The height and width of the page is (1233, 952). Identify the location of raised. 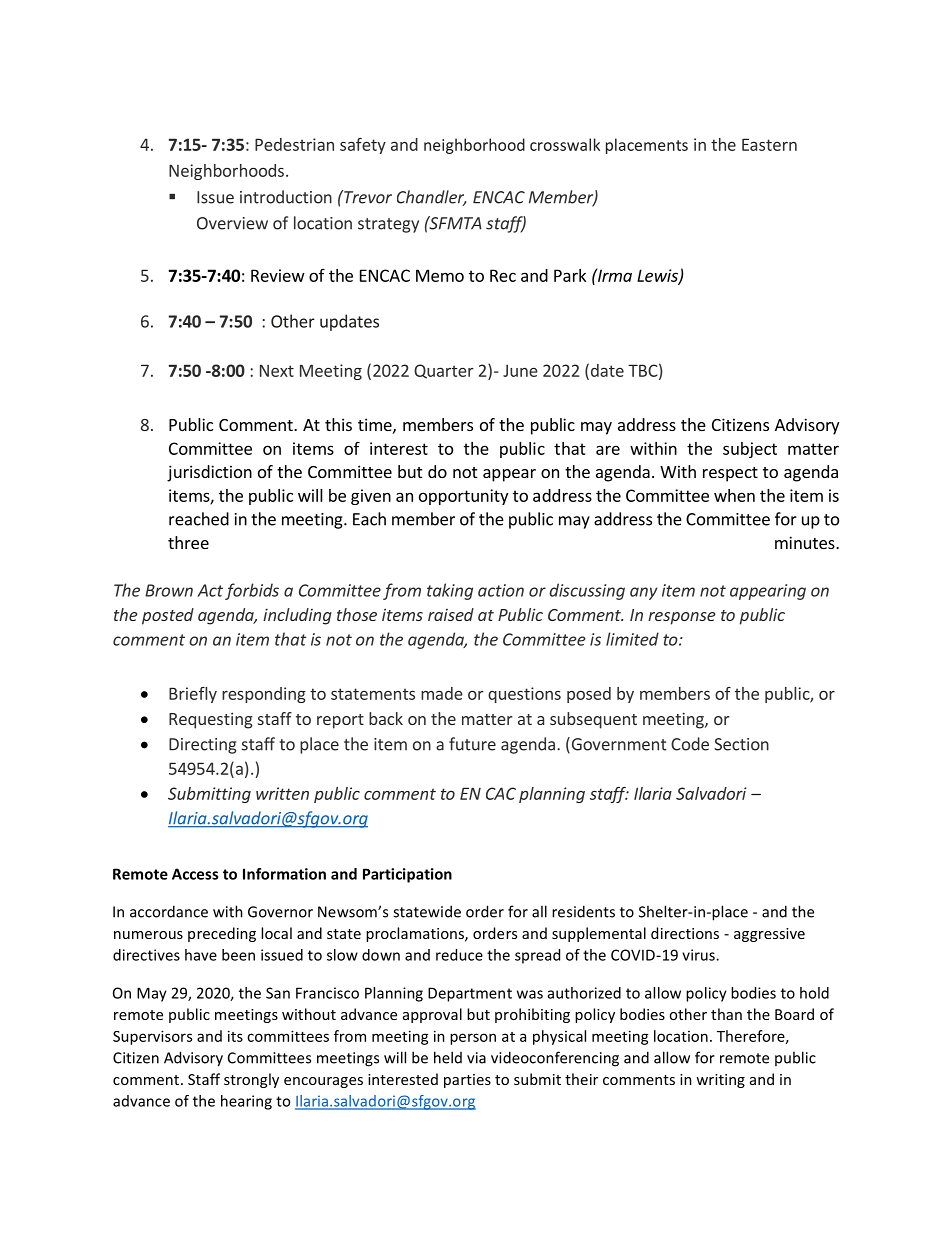
(451, 614).
